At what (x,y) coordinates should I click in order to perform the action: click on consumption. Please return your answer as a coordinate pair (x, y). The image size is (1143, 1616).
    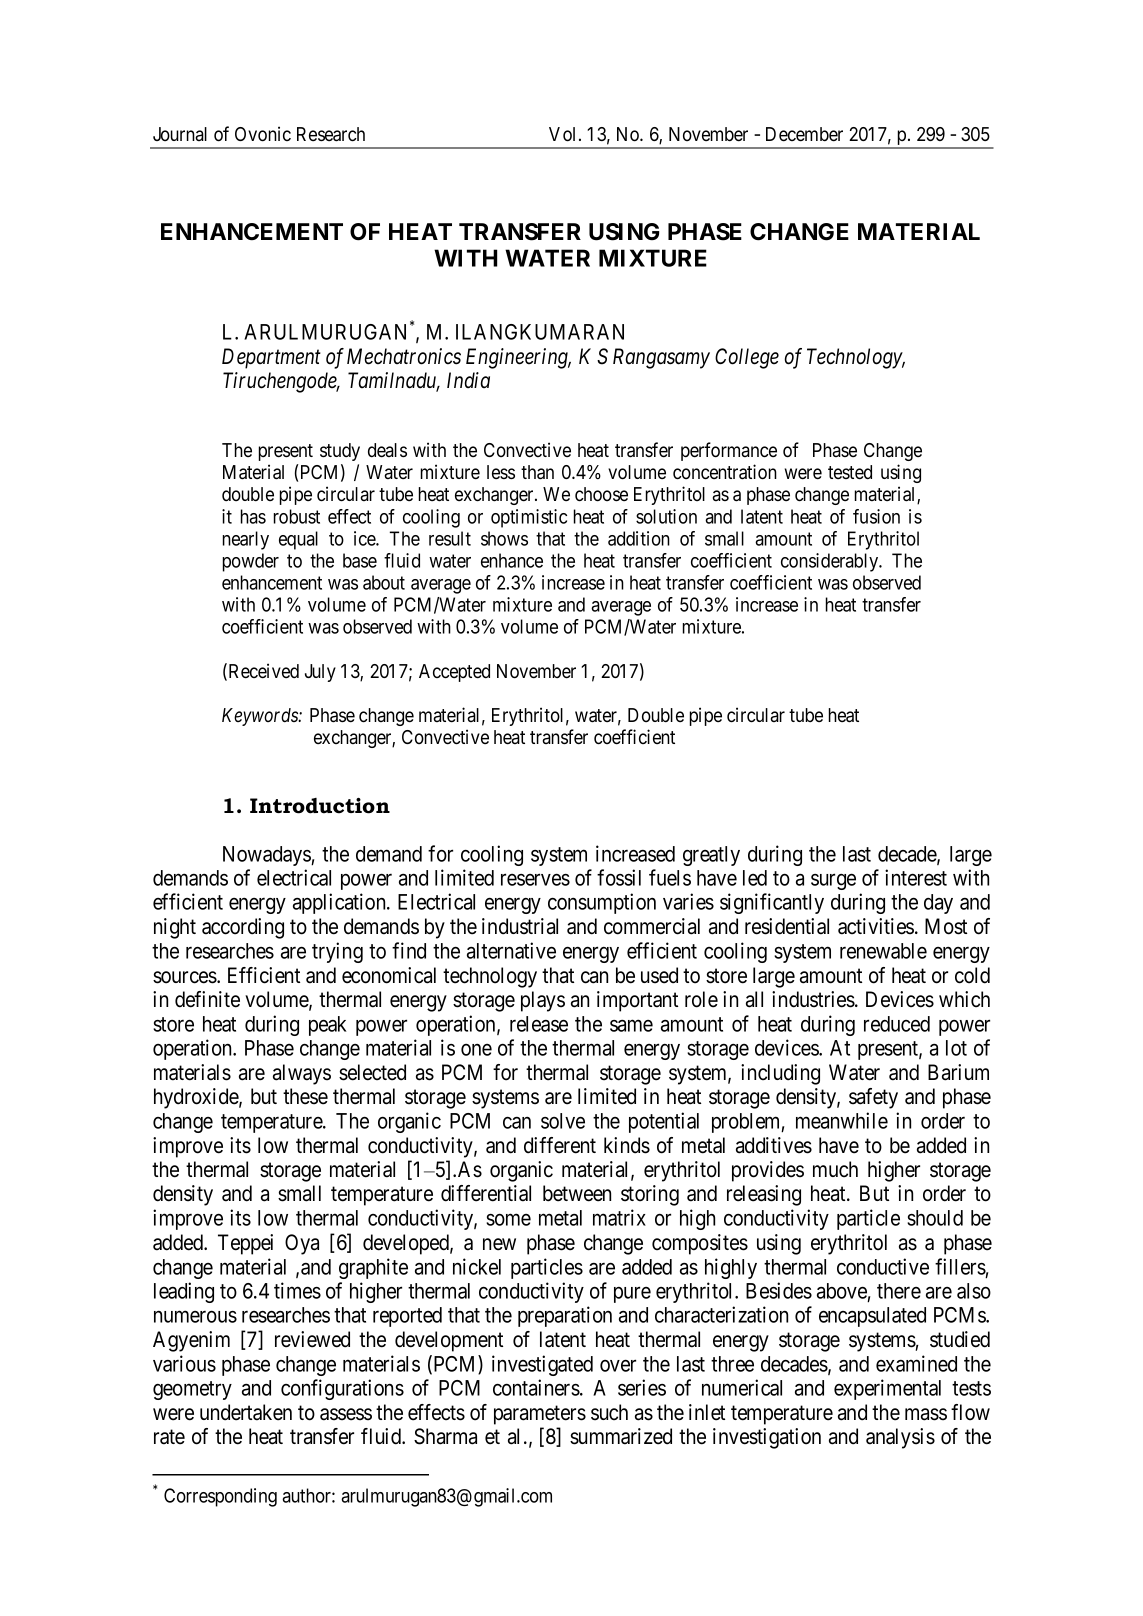
    Looking at the image, I should click on (602, 903).
